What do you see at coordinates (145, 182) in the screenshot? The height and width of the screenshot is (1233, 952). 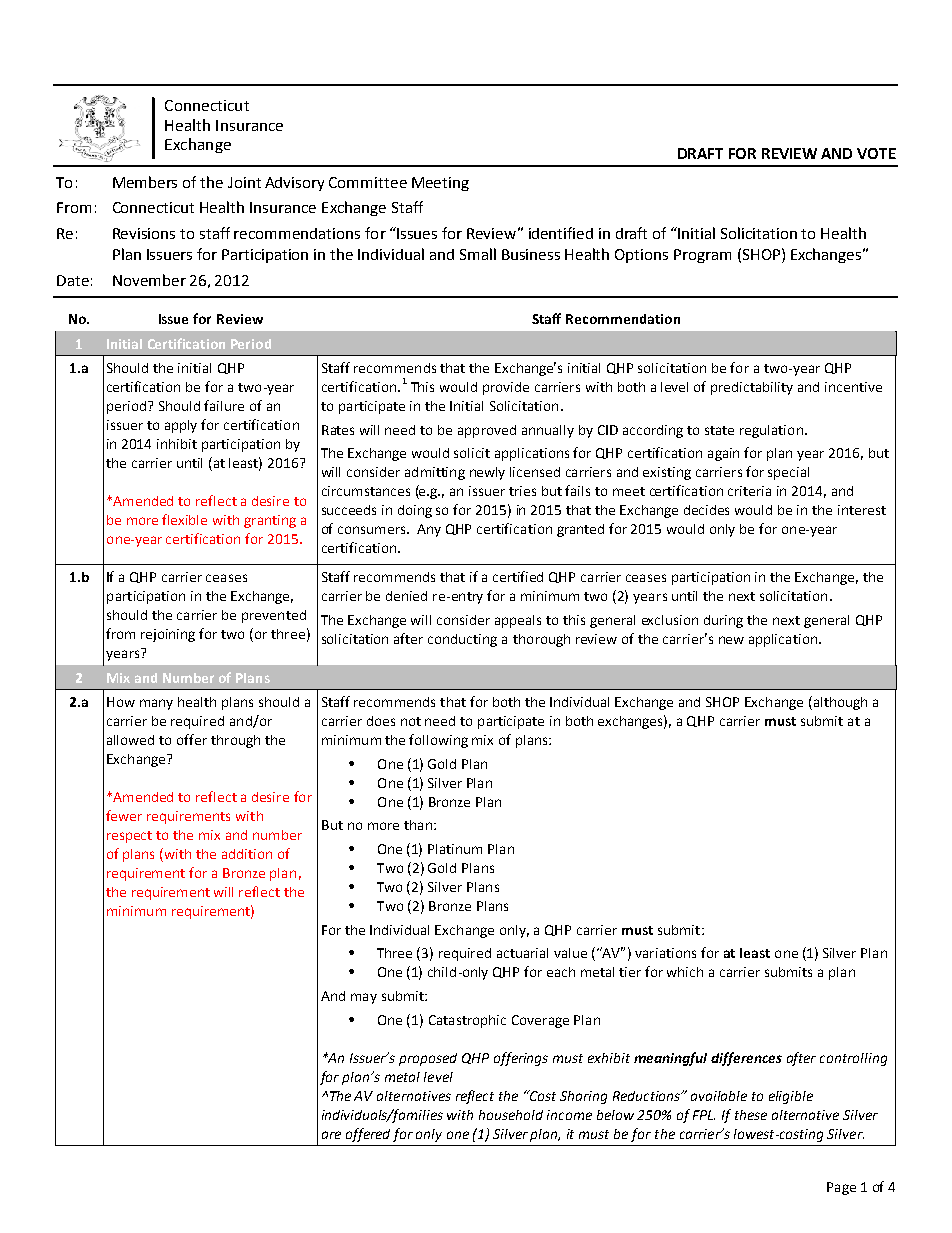 I see `Members` at bounding box center [145, 182].
